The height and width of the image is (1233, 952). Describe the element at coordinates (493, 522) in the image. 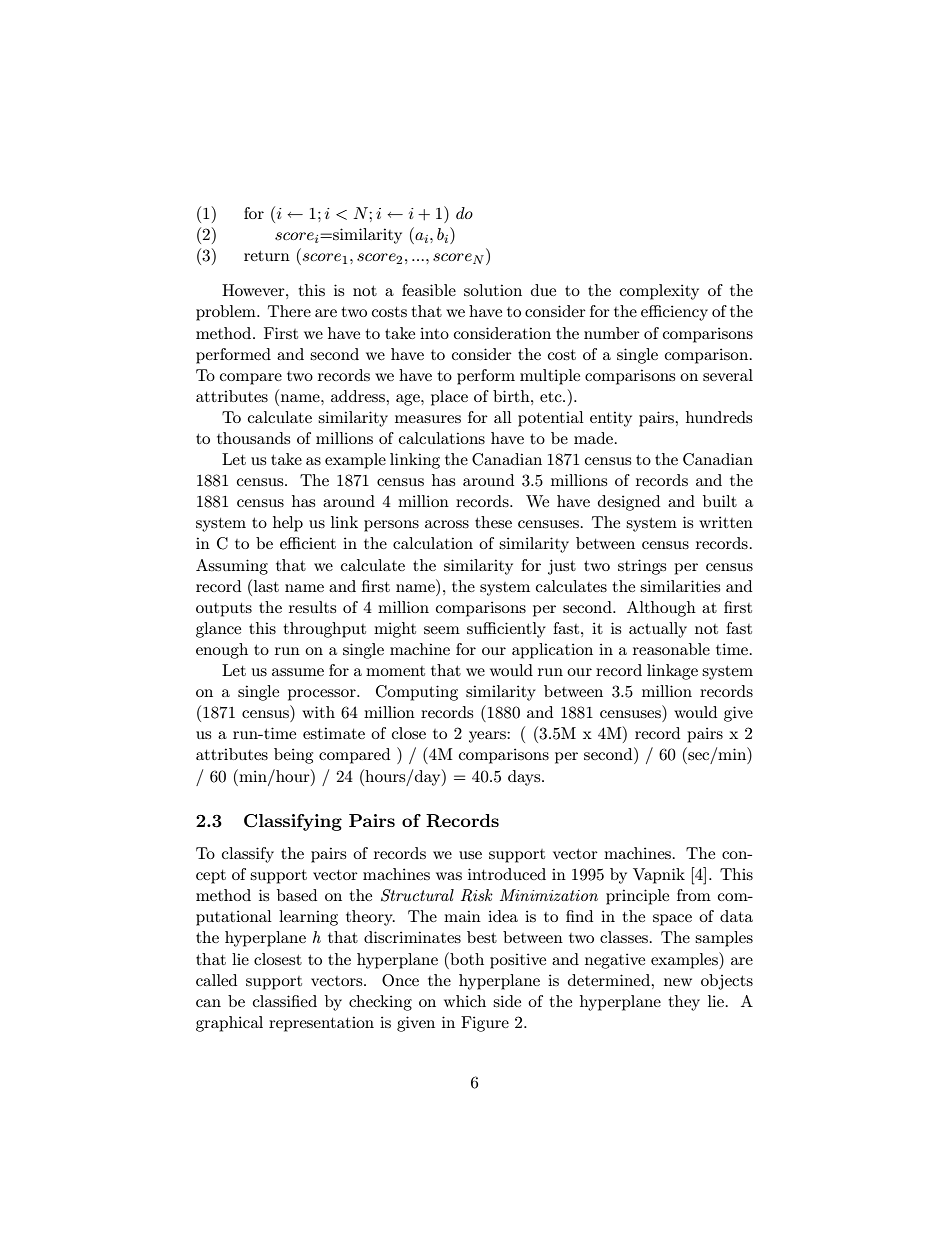

I see `these` at that location.
